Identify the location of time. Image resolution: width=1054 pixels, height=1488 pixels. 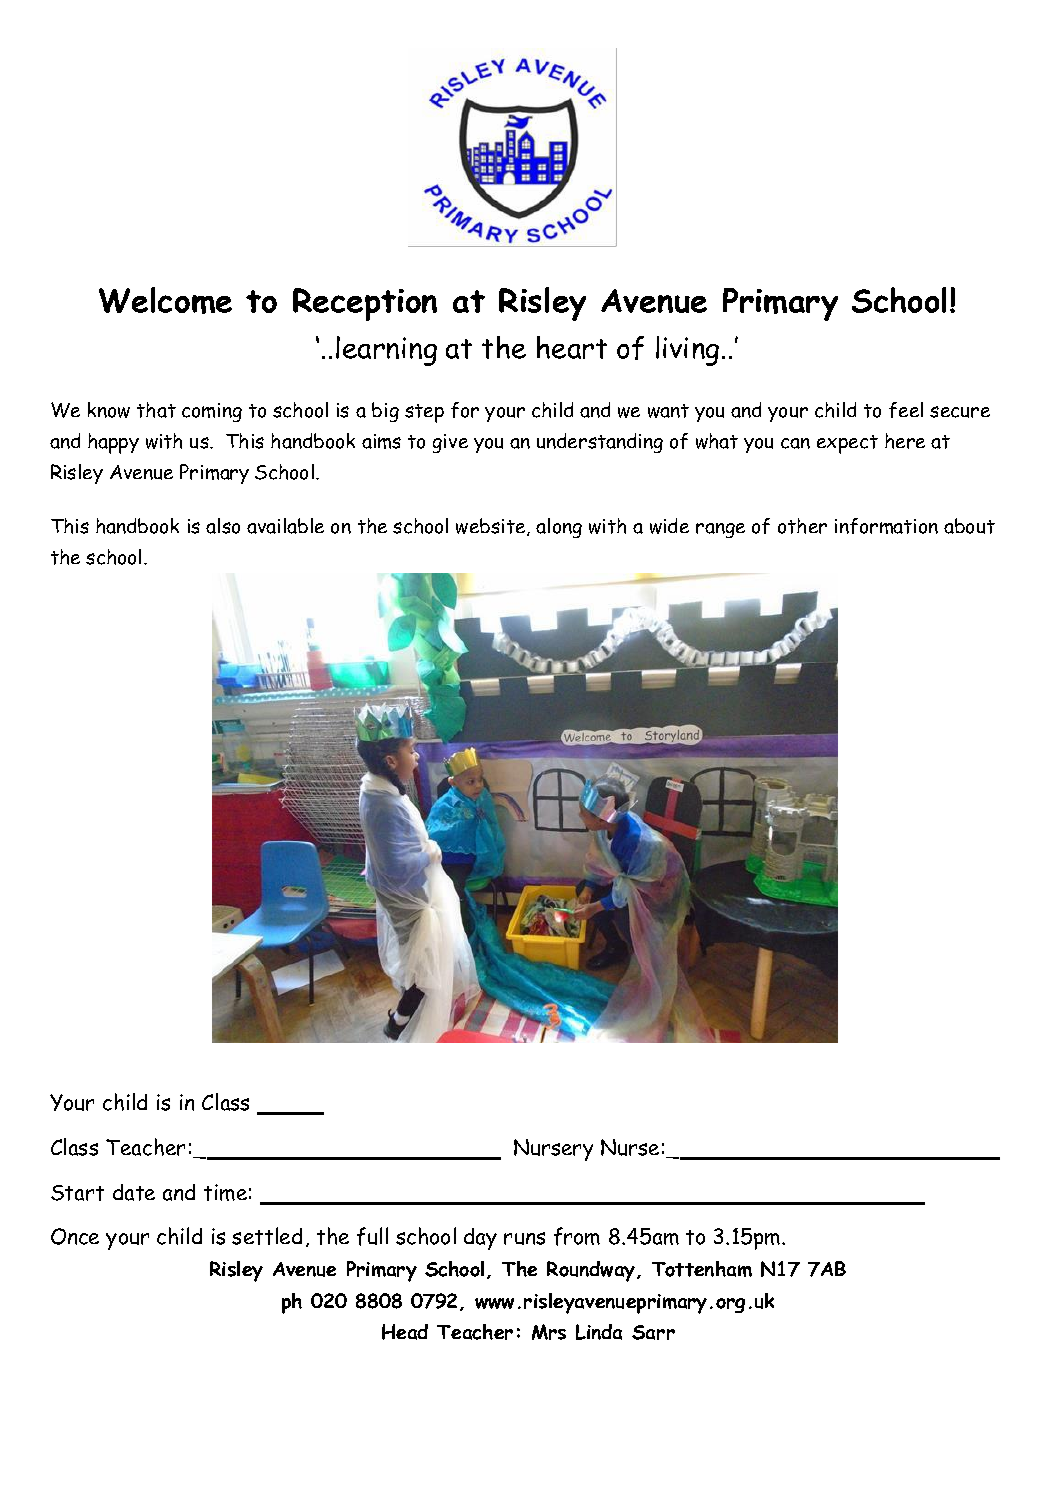
(225, 1192).
